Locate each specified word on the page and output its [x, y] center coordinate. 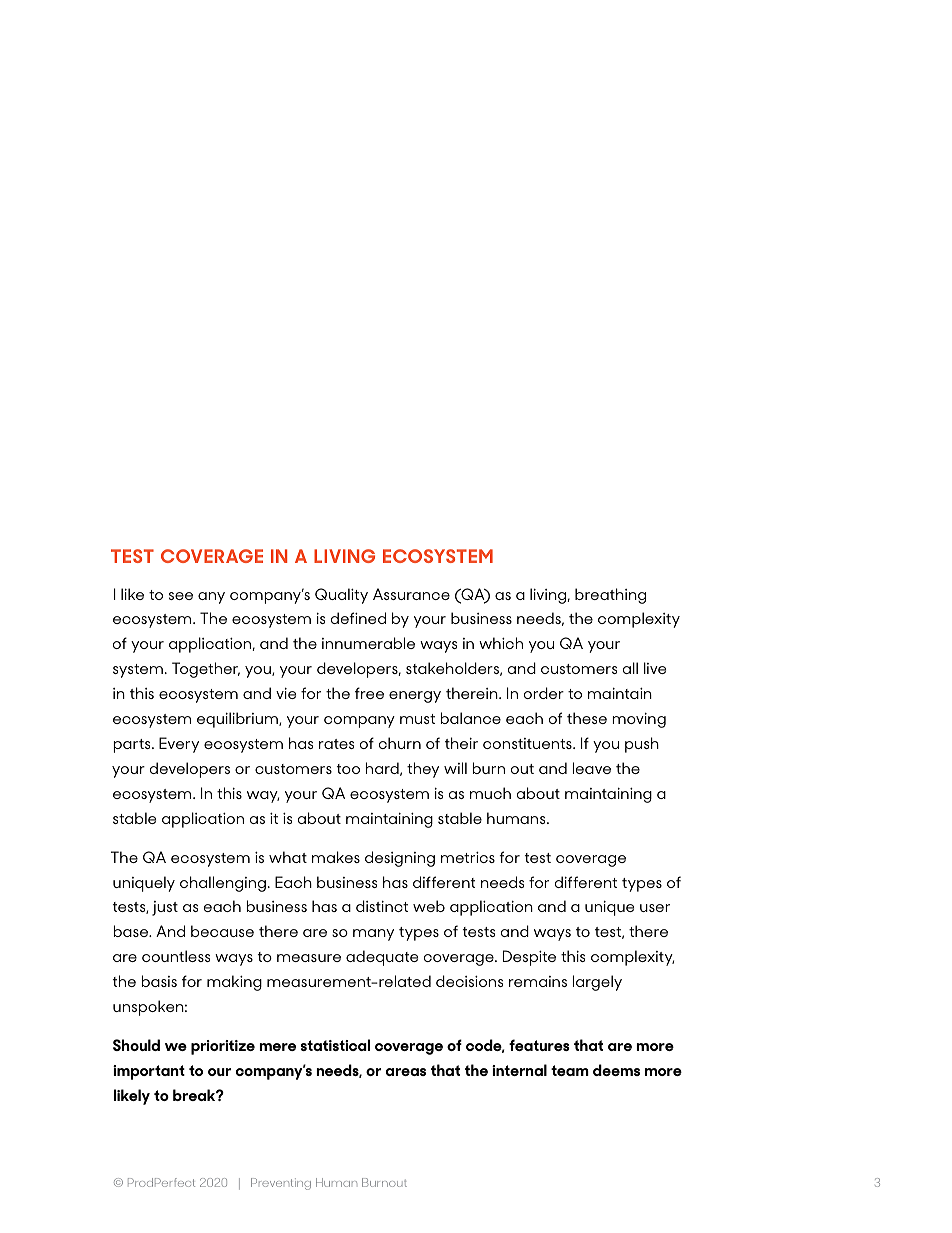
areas [406, 1072]
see [181, 596]
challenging [223, 884]
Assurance [411, 594]
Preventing [281, 1184]
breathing [610, 596]
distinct [382, 906]
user [655, 908]
